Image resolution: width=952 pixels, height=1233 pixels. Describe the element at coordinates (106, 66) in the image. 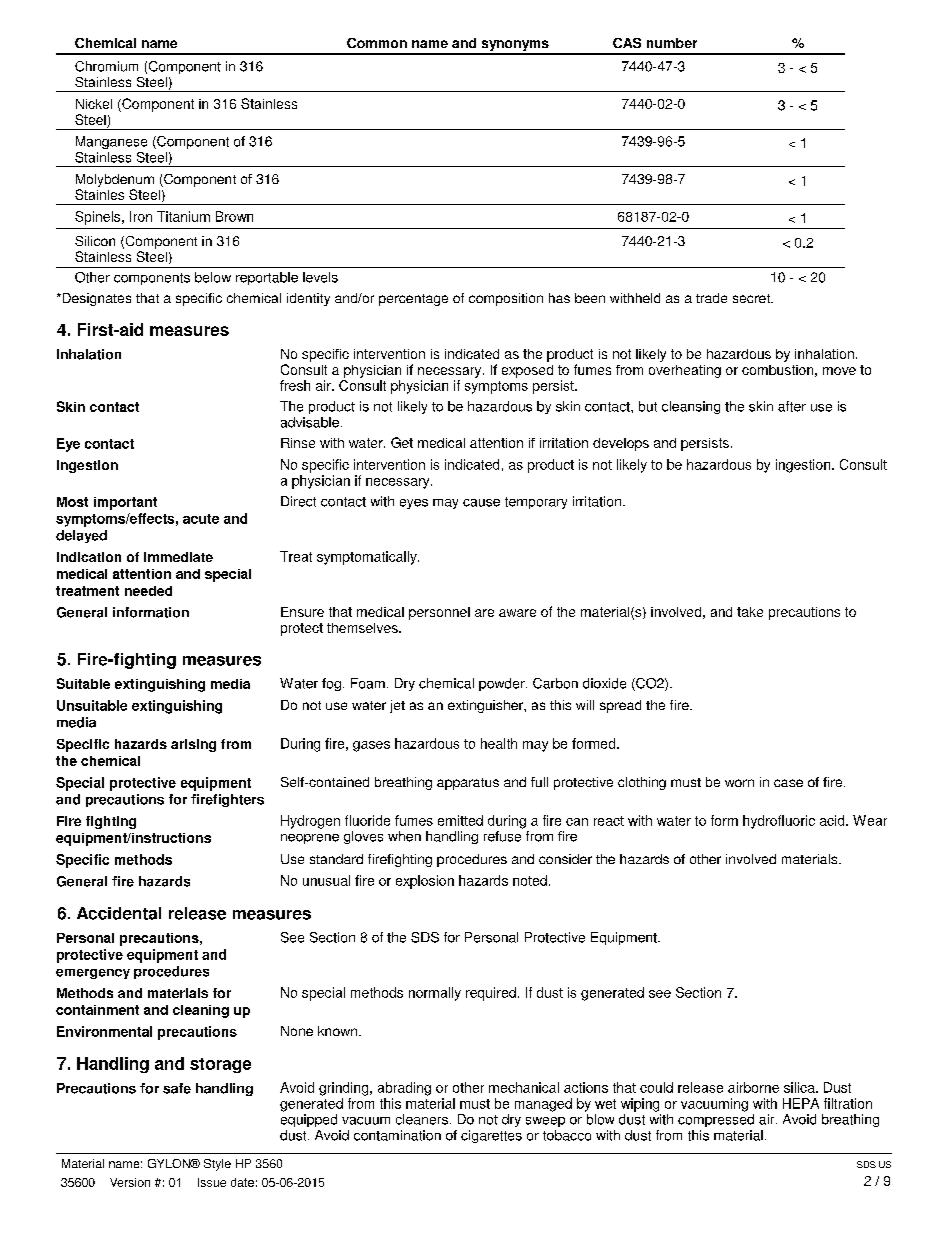

I see `Chromium` at that location.
